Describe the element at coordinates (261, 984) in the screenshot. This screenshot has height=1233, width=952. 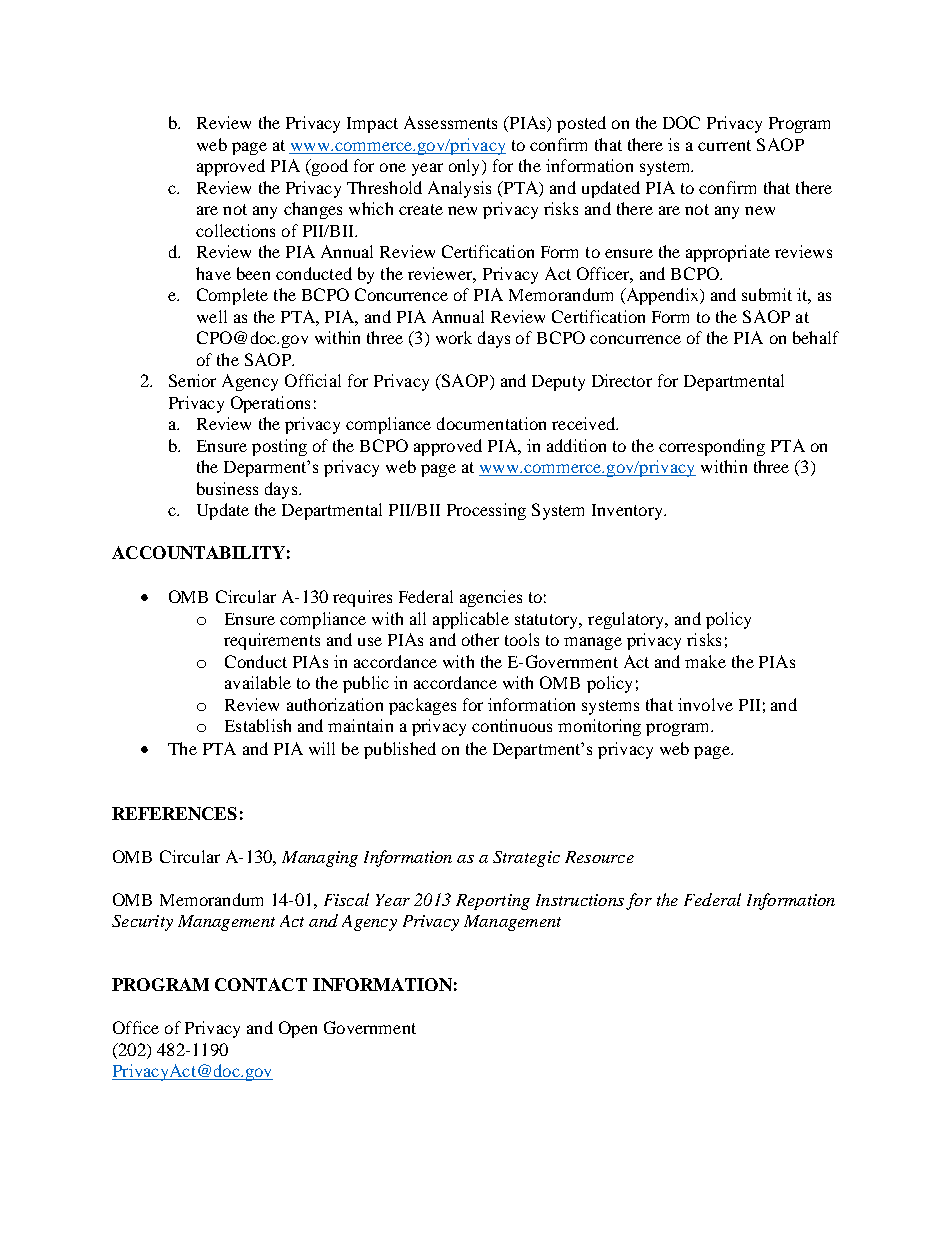
I see `CONTACT` at that location.
